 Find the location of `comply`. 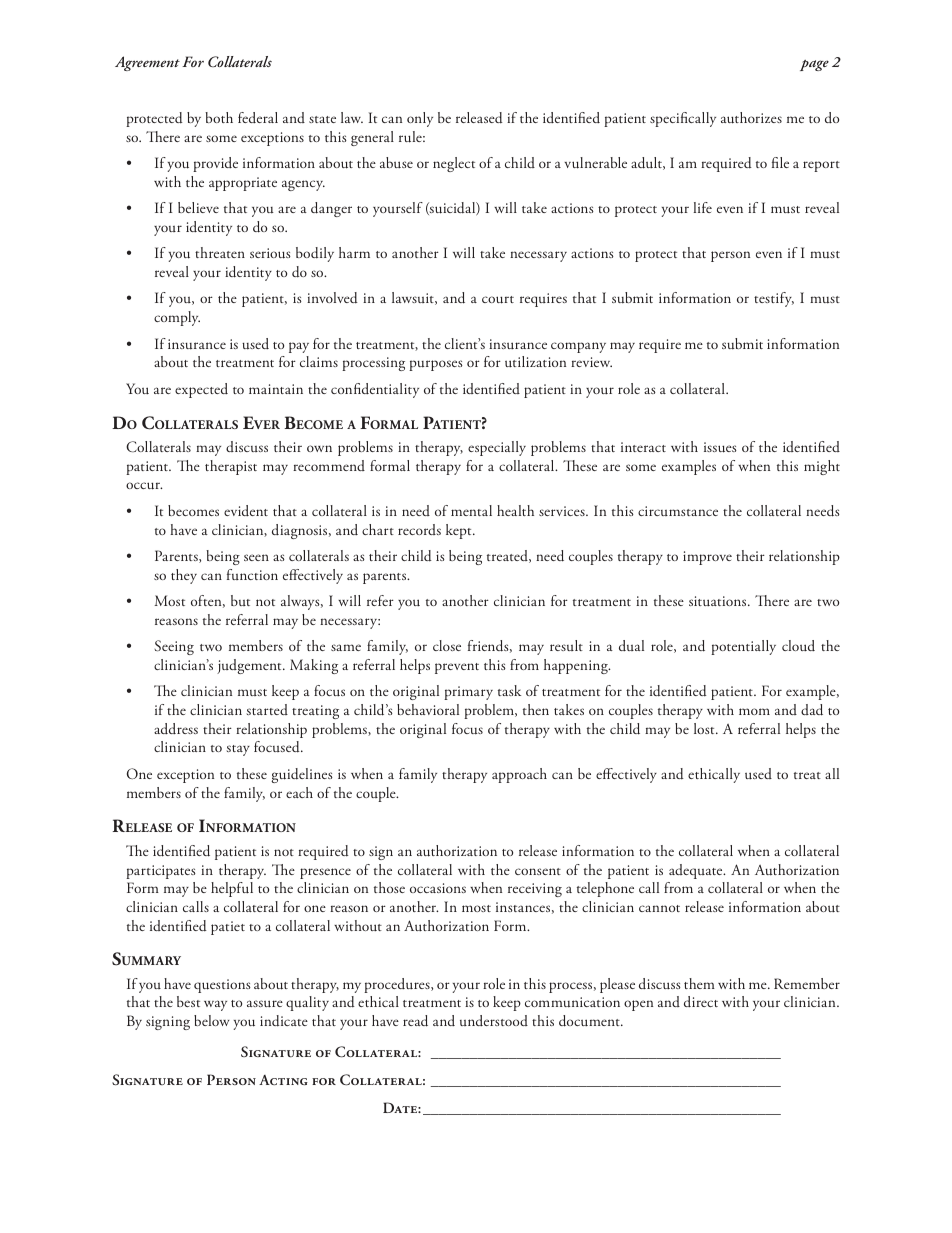

comply is located at coordinates (177, 318).
